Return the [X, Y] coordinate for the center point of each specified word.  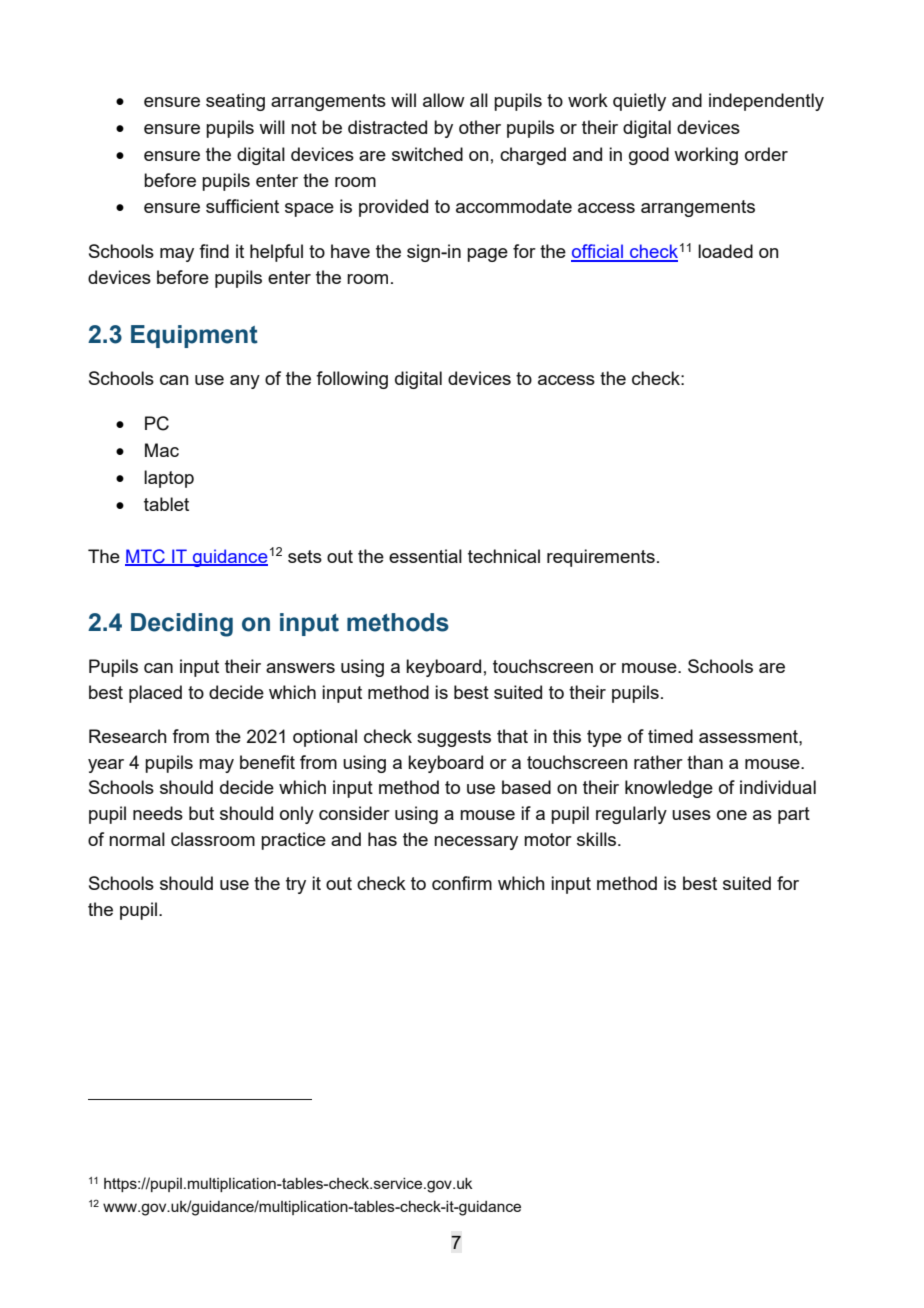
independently [766, 102]
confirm [462, 883]
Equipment [194, 336]
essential [425, 556]
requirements [601, 558]
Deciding [182, 625]
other [480, 127]
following [352, 380]
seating [235, 102]
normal [137, 839]
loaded [725, 251]
